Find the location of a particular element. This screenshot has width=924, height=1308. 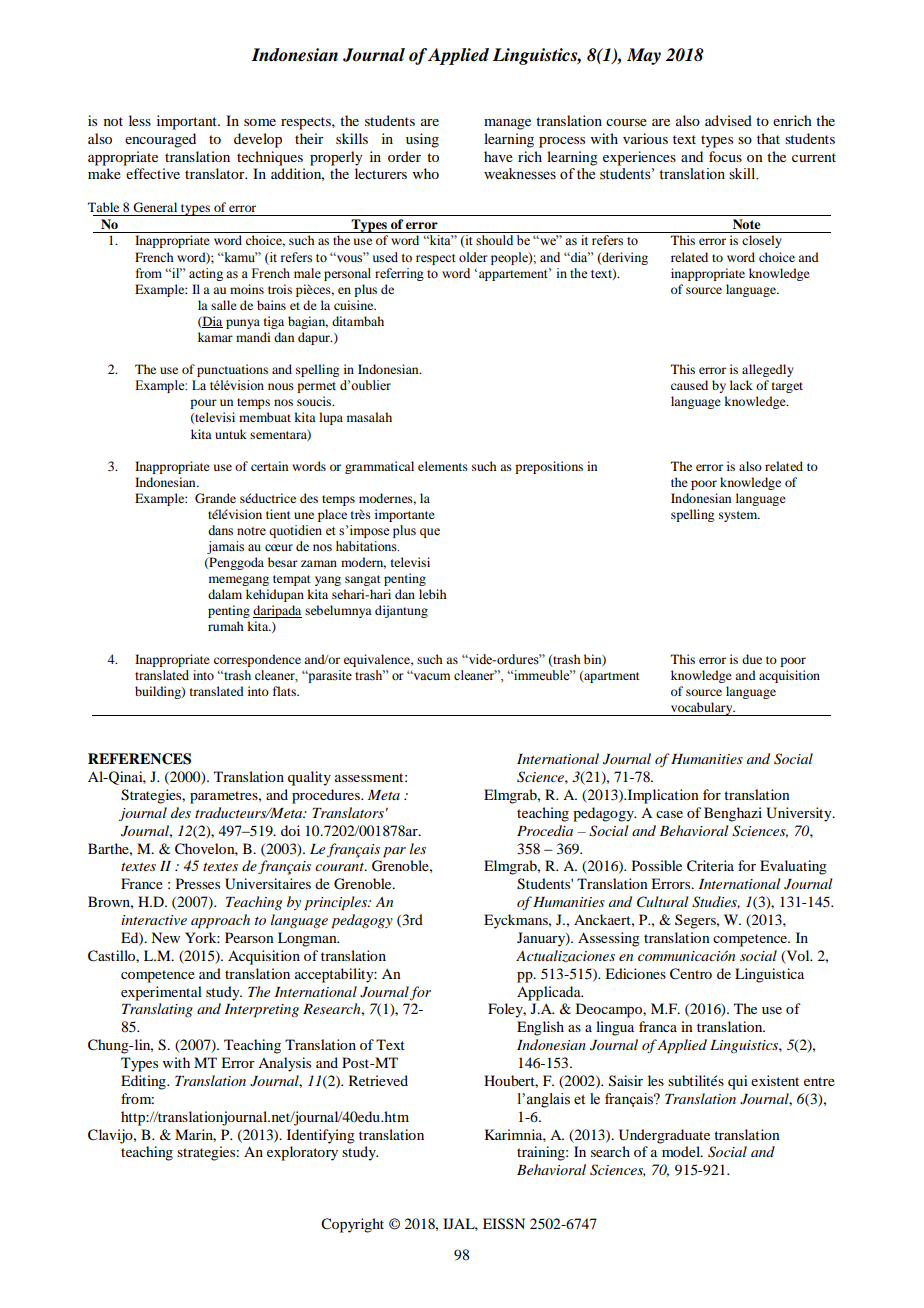

exploratory is located at coordinates (302, 1153).
